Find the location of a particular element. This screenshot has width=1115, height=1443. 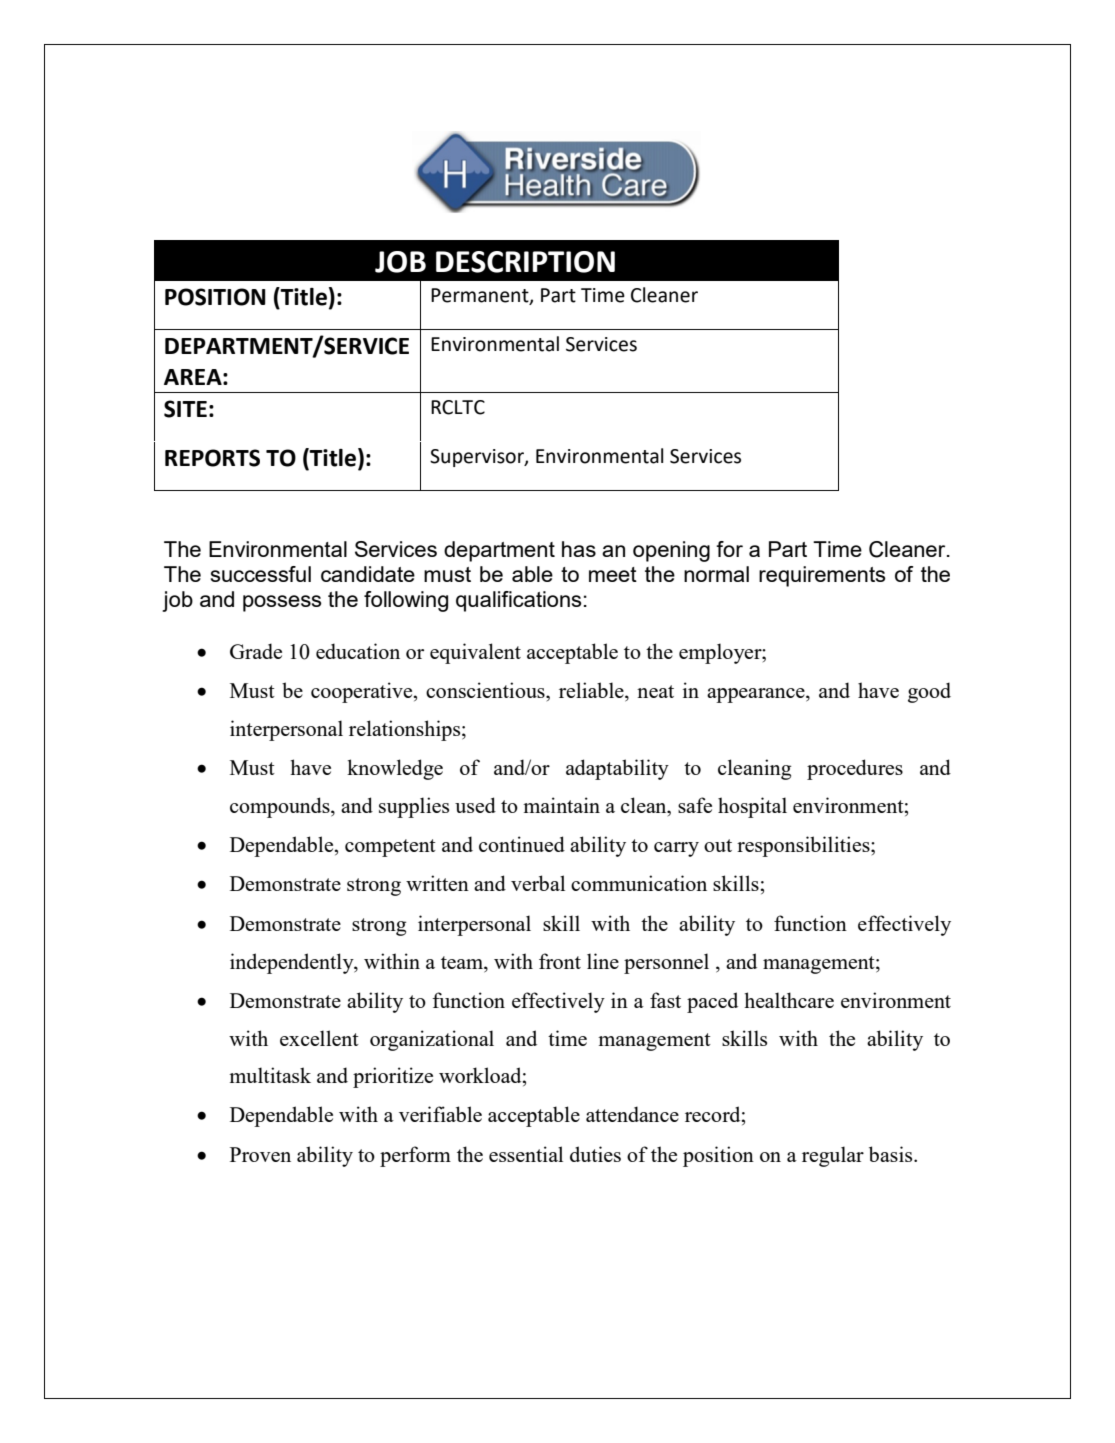

Proven is located at coordinates (260, 1154).
